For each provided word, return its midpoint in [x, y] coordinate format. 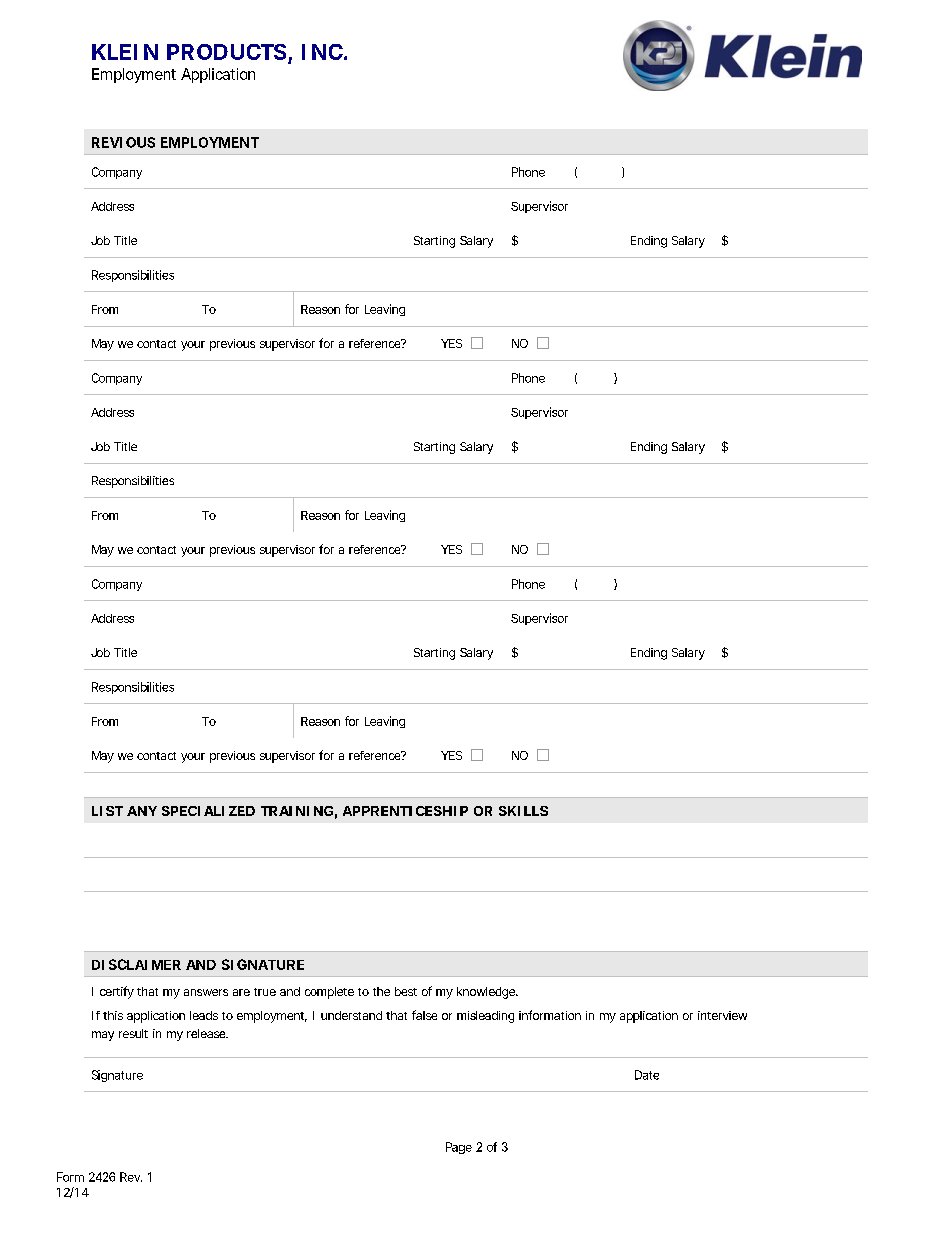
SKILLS [523, 811]
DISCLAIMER [136, 964]
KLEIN [125, 52]
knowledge [487, 993]
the [381, 991]
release [207, 1033]
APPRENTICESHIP [405, 811]
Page [459, 1148]
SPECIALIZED [208, 811]
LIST [107, 811]
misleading [485, 1017]
